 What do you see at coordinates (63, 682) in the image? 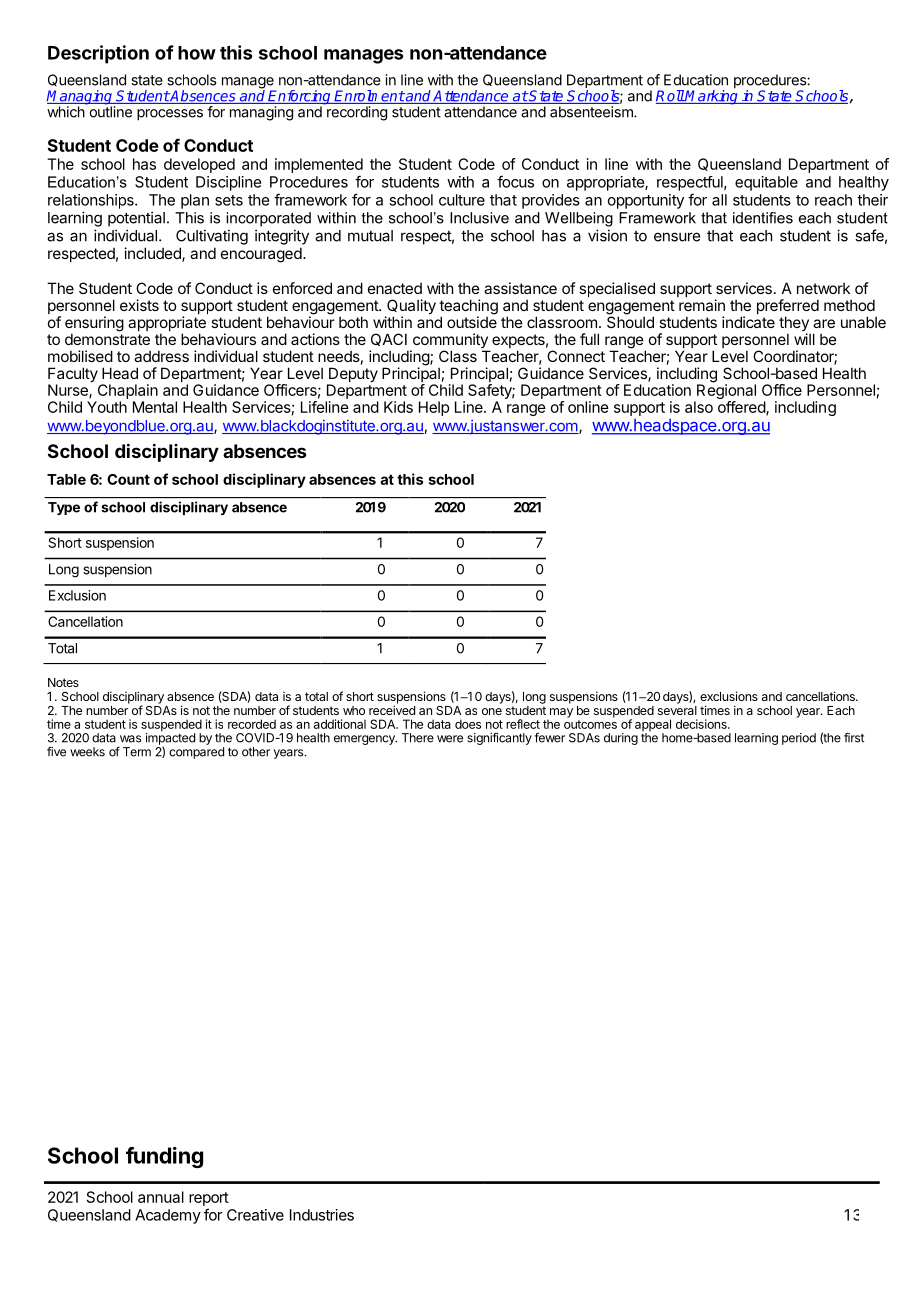
I see `Notes` at bounding box center [63, 682].
